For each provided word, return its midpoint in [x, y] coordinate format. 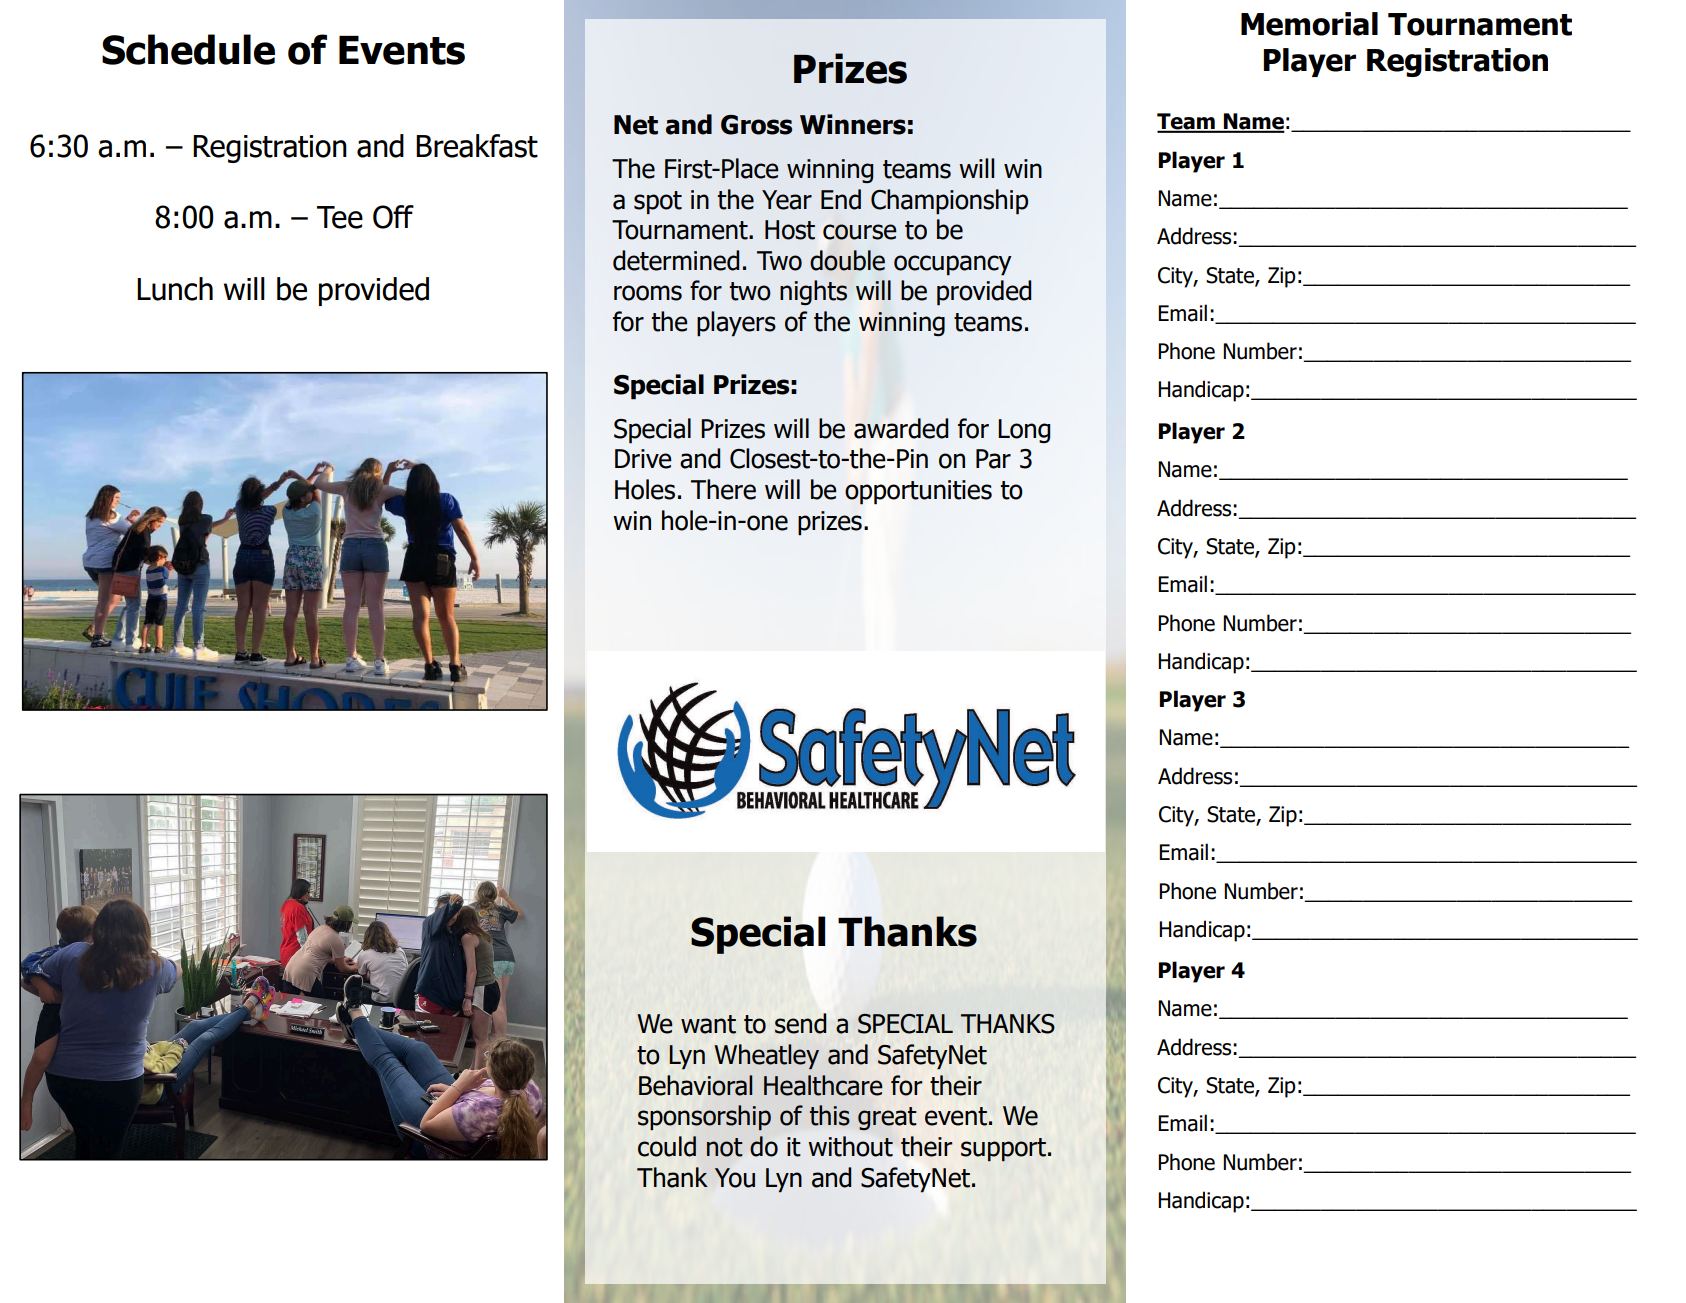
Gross [756, 125]
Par [993, 459]
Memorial [1309, 24]
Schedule [188, 49]
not [725, 1147]
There [723, 489]
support [1003, 1150]
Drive [643, 459]
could [667, 1146]
